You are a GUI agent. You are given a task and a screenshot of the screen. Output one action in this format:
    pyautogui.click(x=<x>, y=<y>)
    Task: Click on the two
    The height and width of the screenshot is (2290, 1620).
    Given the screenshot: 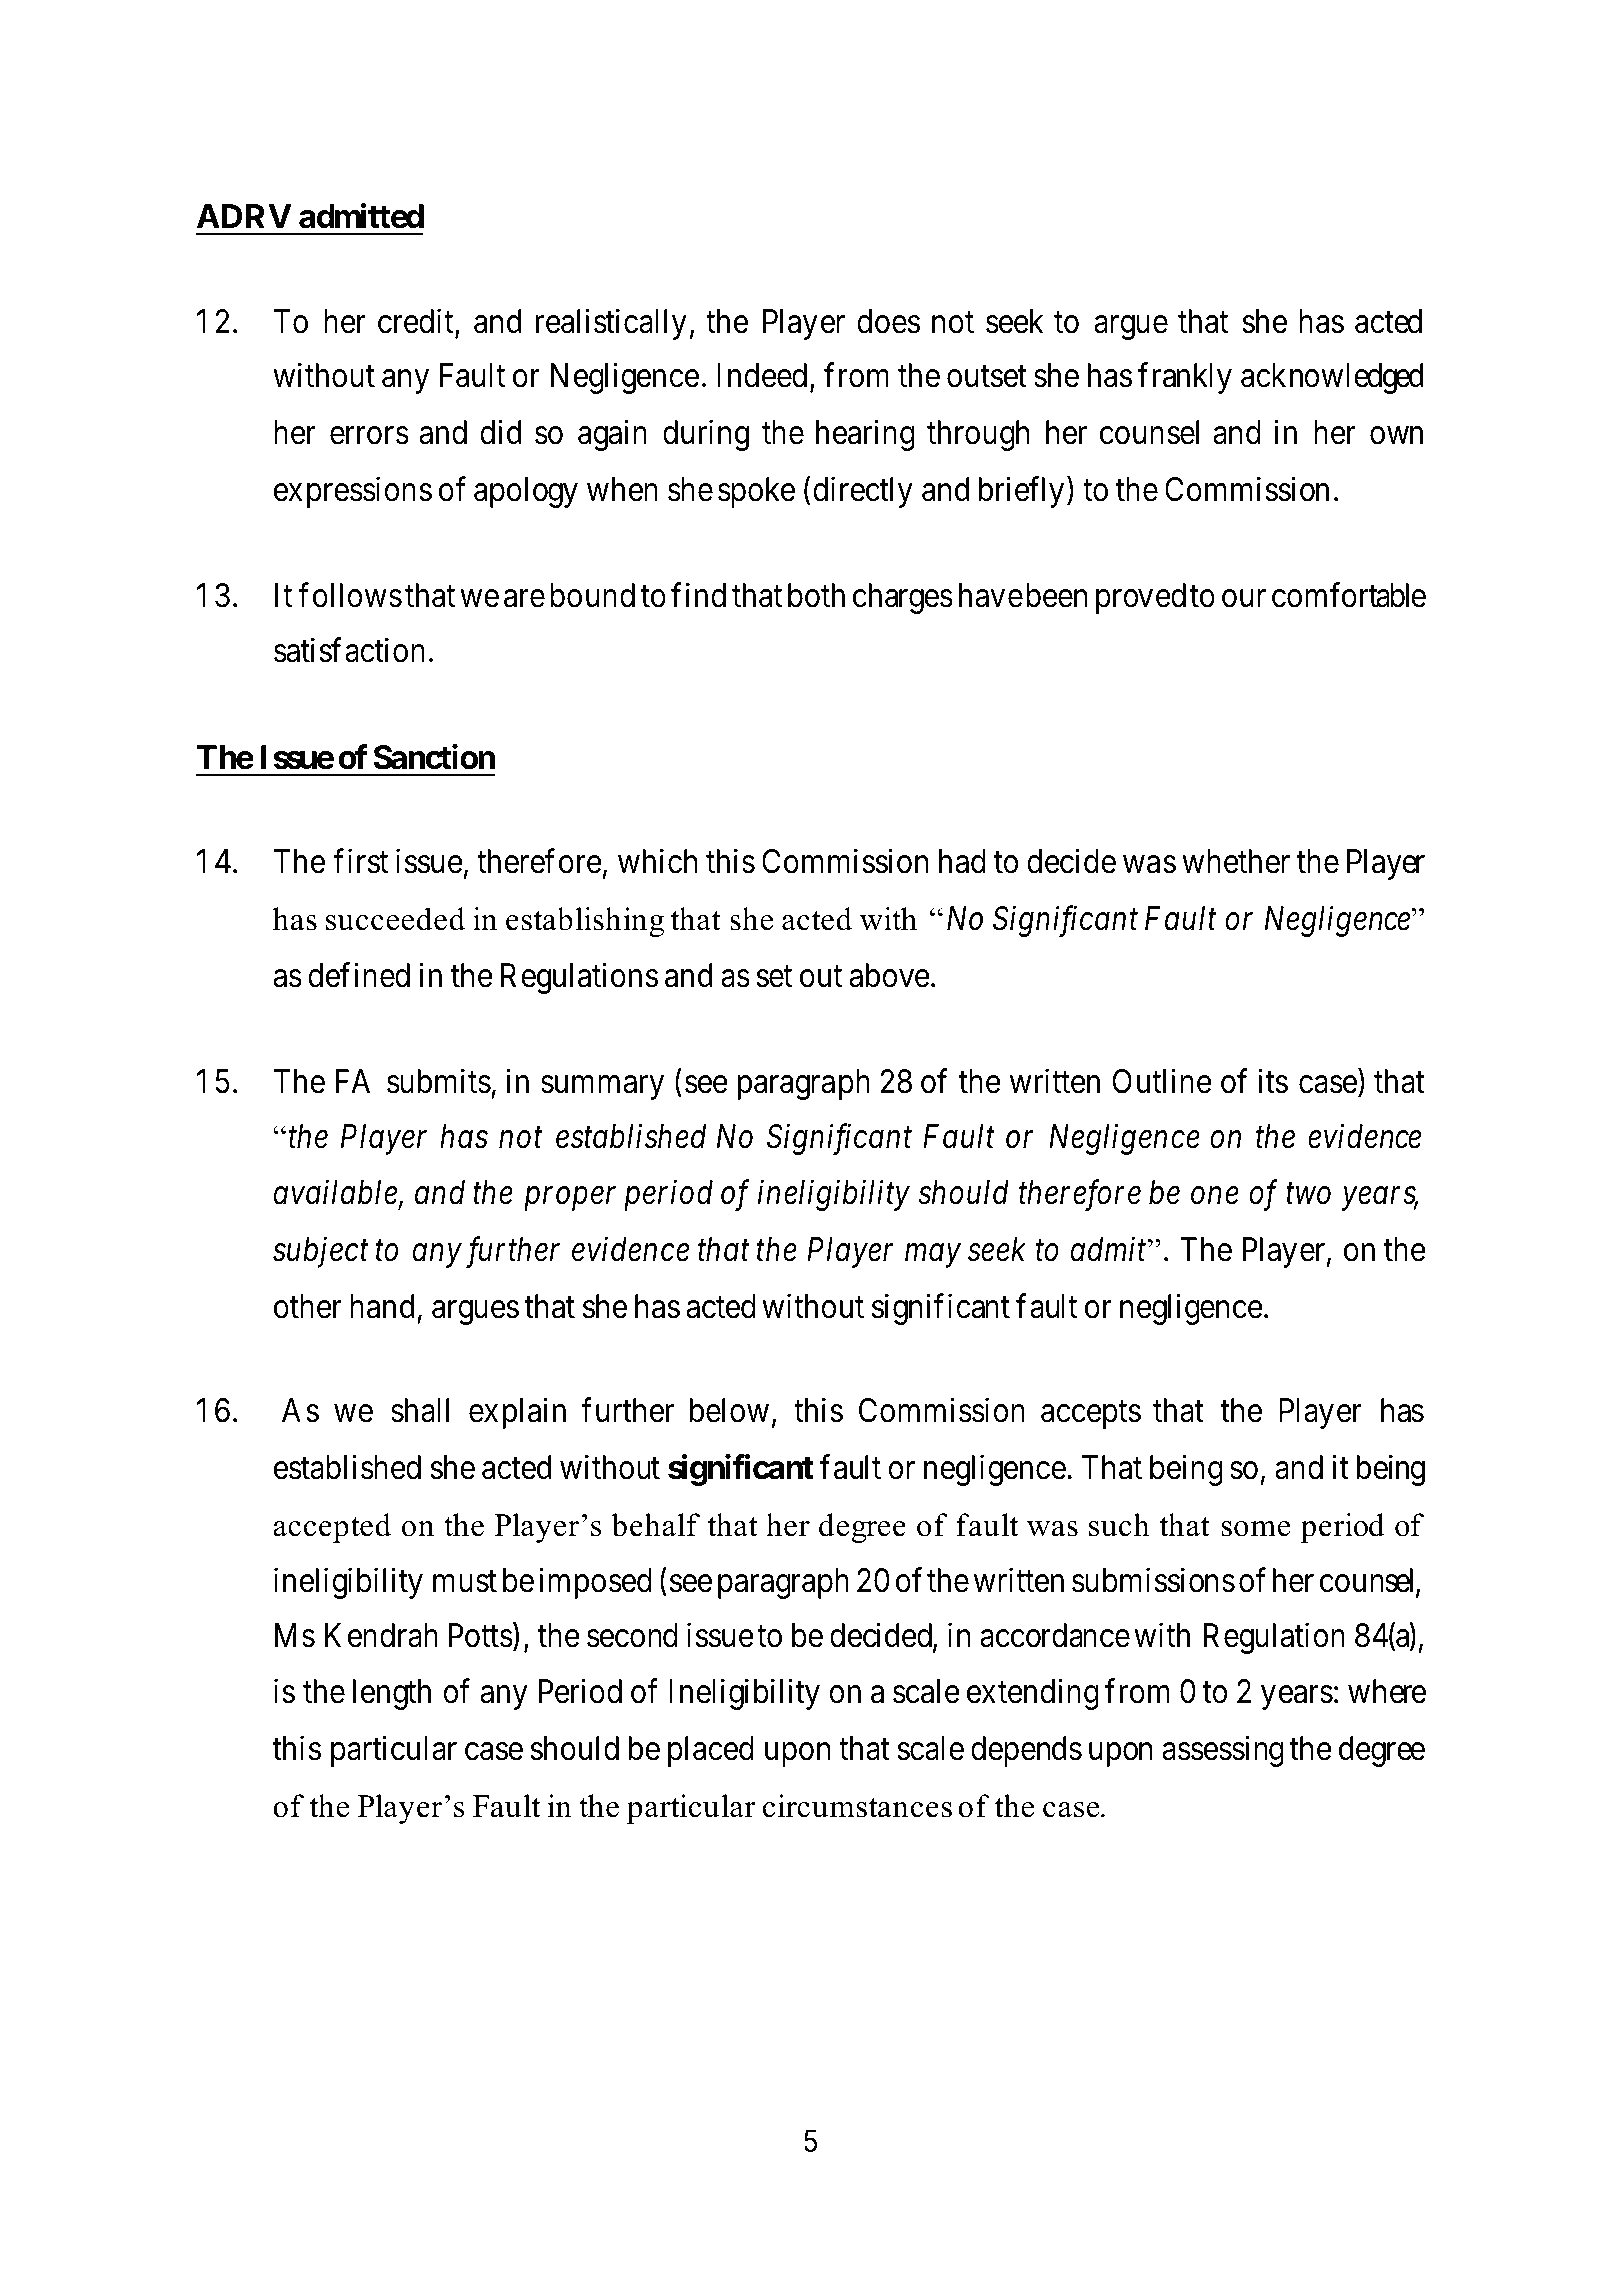 What is the action you would take?
    pyautogui.click(x=1308, y=1195)
